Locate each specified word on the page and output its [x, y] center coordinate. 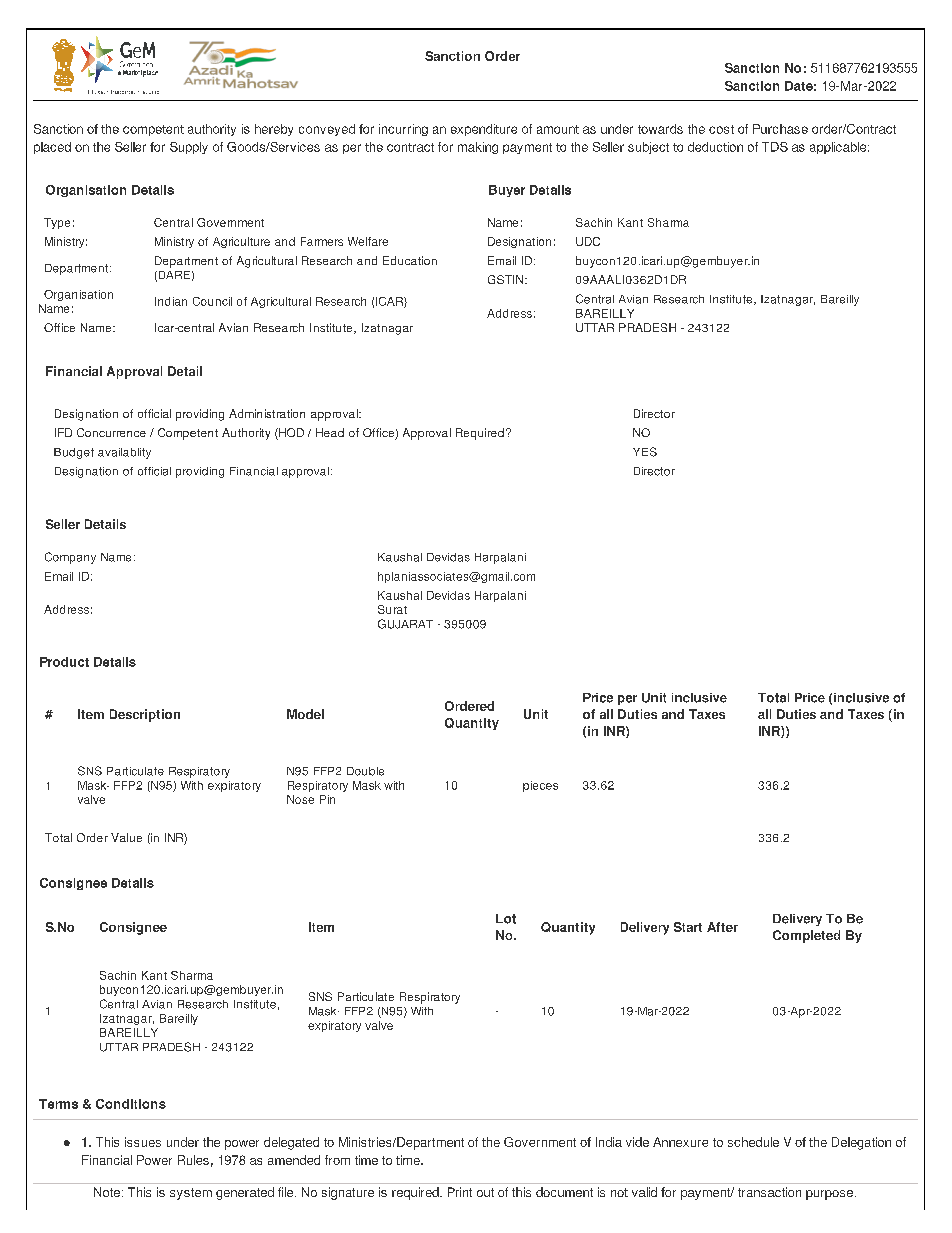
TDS [775, 147]
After [722, 927]
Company [70, 558]
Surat [392, 609]
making [478, 148]
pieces [540, 786]
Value [126, 837]
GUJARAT [405, 624]
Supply [189, 148]
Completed [806, 936]
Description [145, 715]
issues [143, 1142]
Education [410, 260]
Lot [506, 919]
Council [212, 301]
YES [645, 452]
